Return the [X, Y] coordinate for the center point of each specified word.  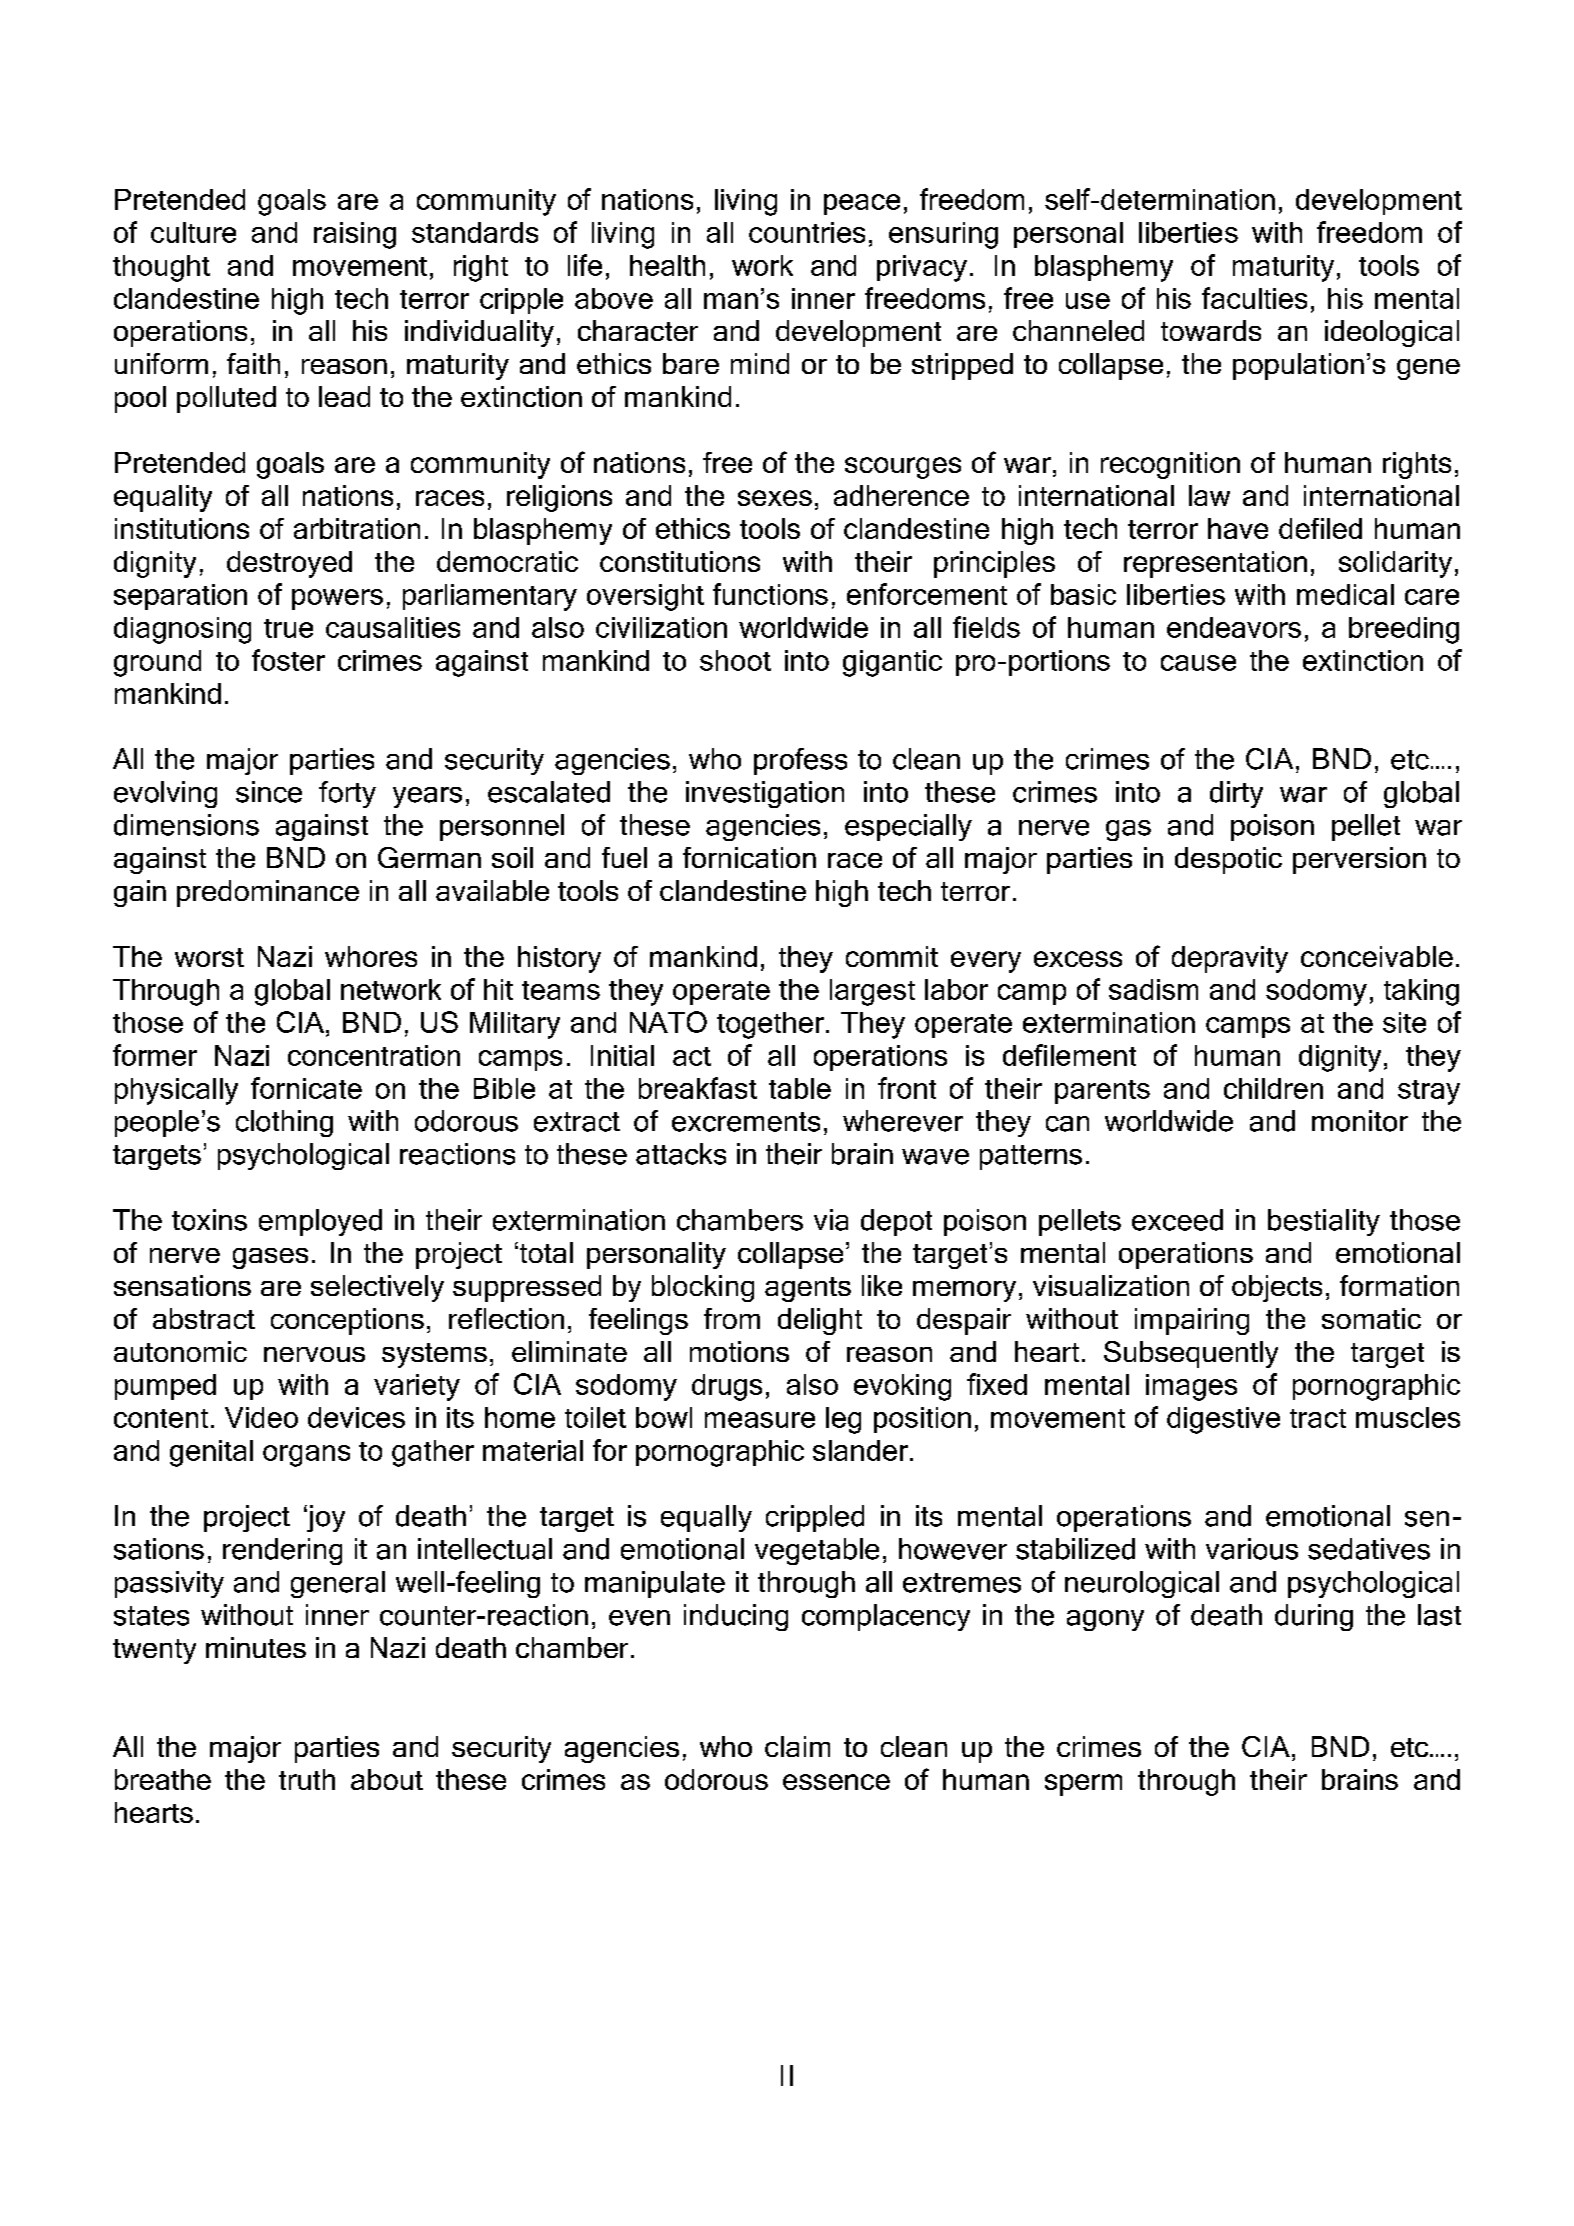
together [770, 1025]
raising [355, 235]
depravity [1230, 959]
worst [209, 957]
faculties [1254, 298]
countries [807, 232]
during [1314, 1617]
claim [797, 1746]
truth [307, 1779]
